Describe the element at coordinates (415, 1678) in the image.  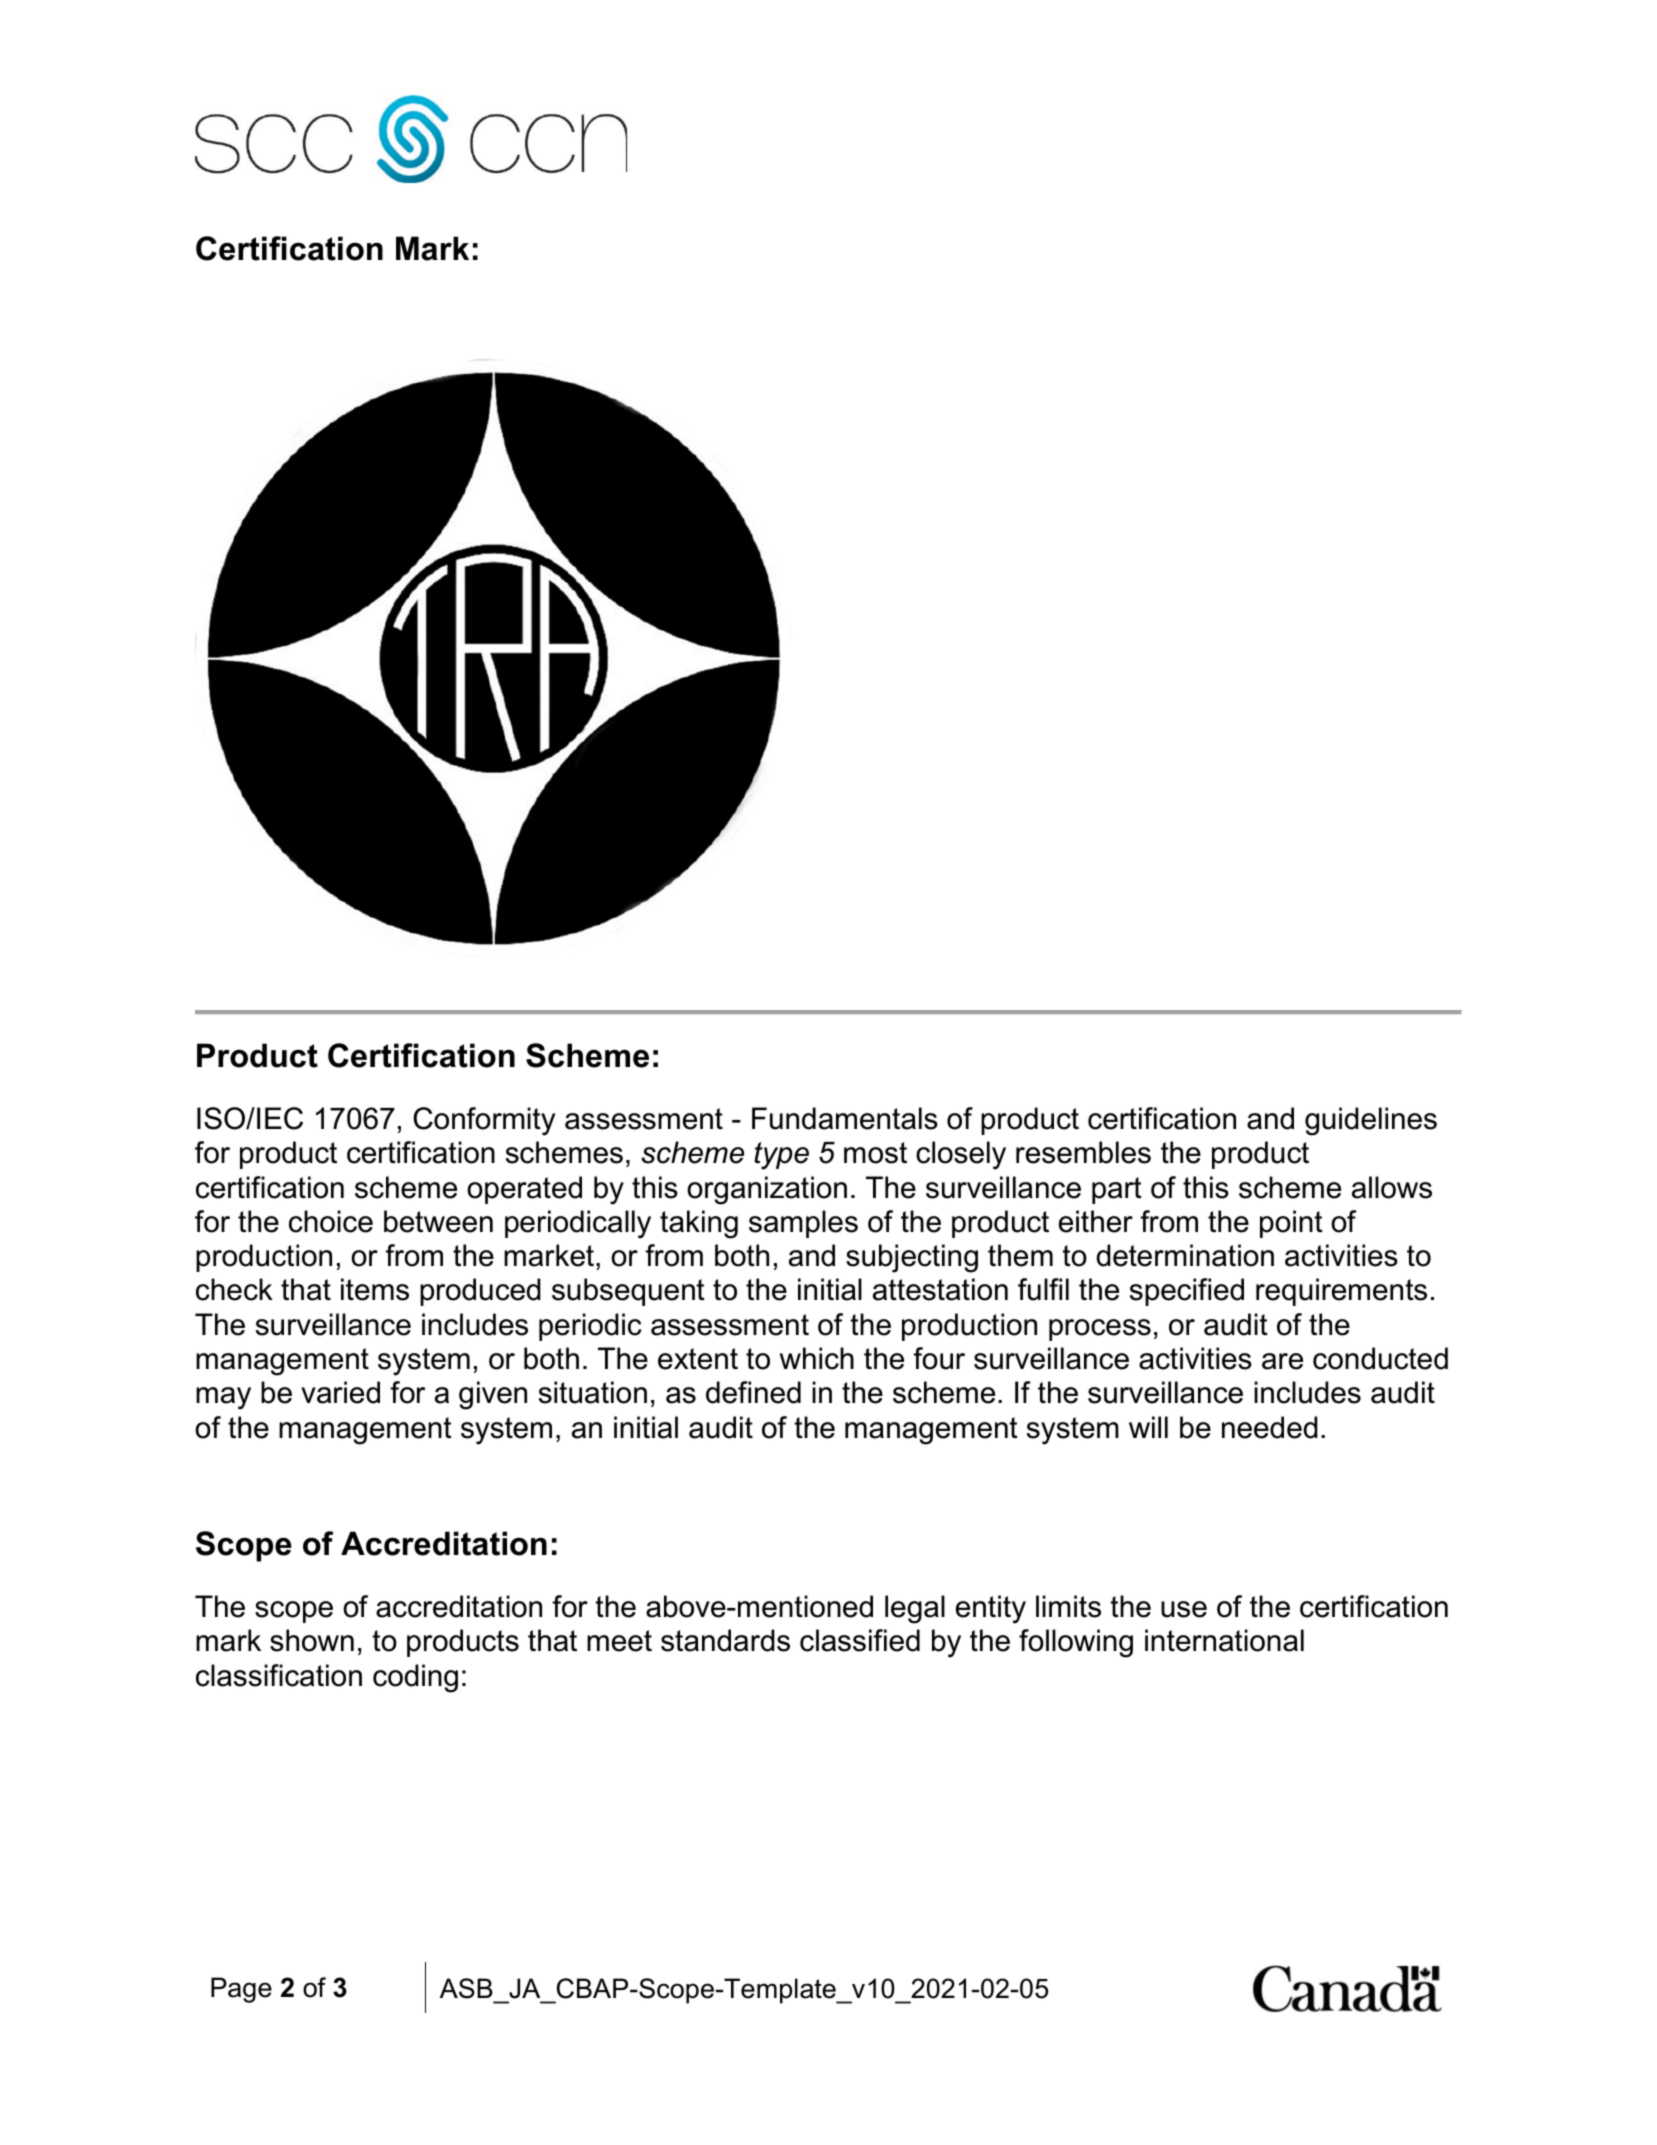
I see `coding` at that location.
